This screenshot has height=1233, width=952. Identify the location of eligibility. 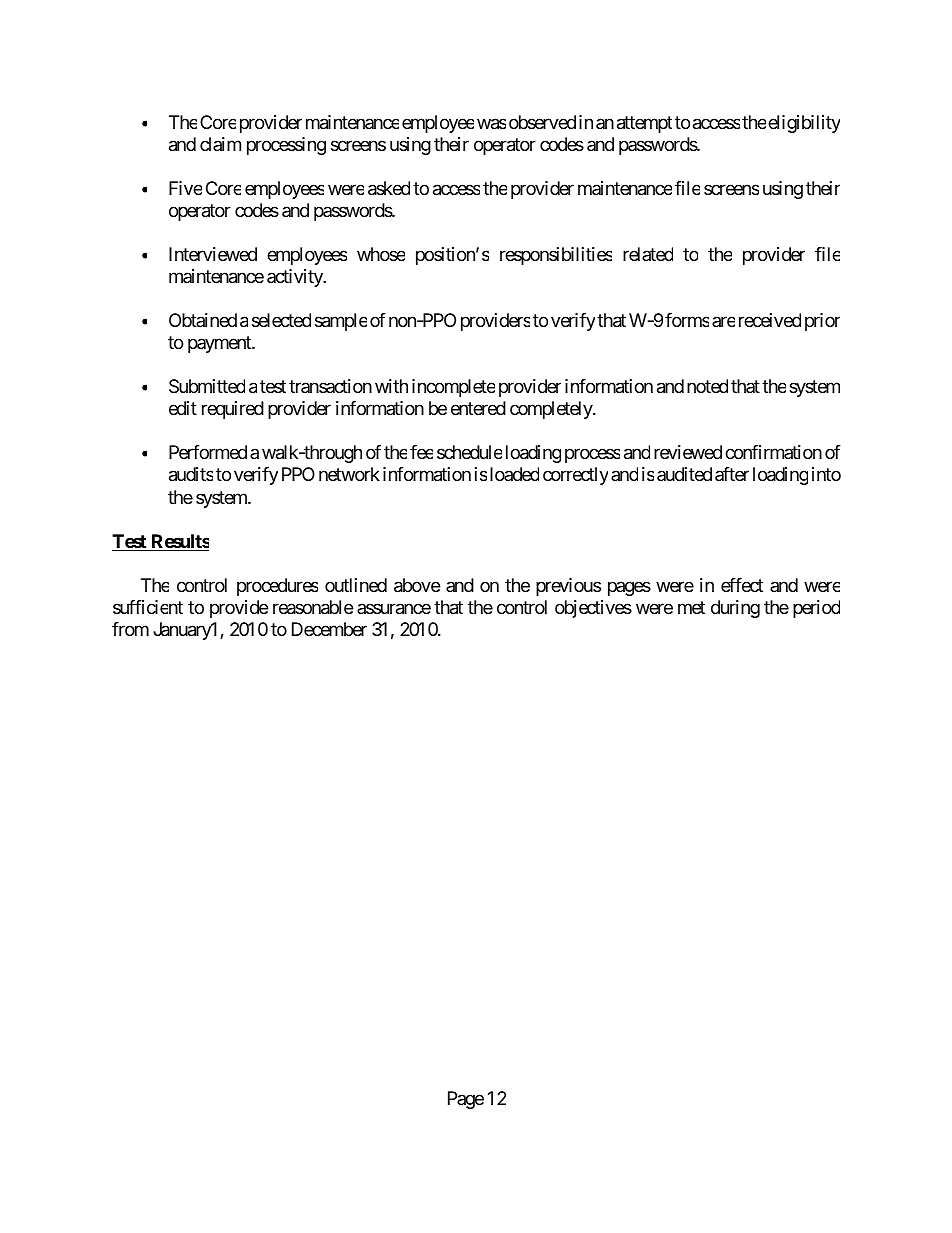
(804, 124).
